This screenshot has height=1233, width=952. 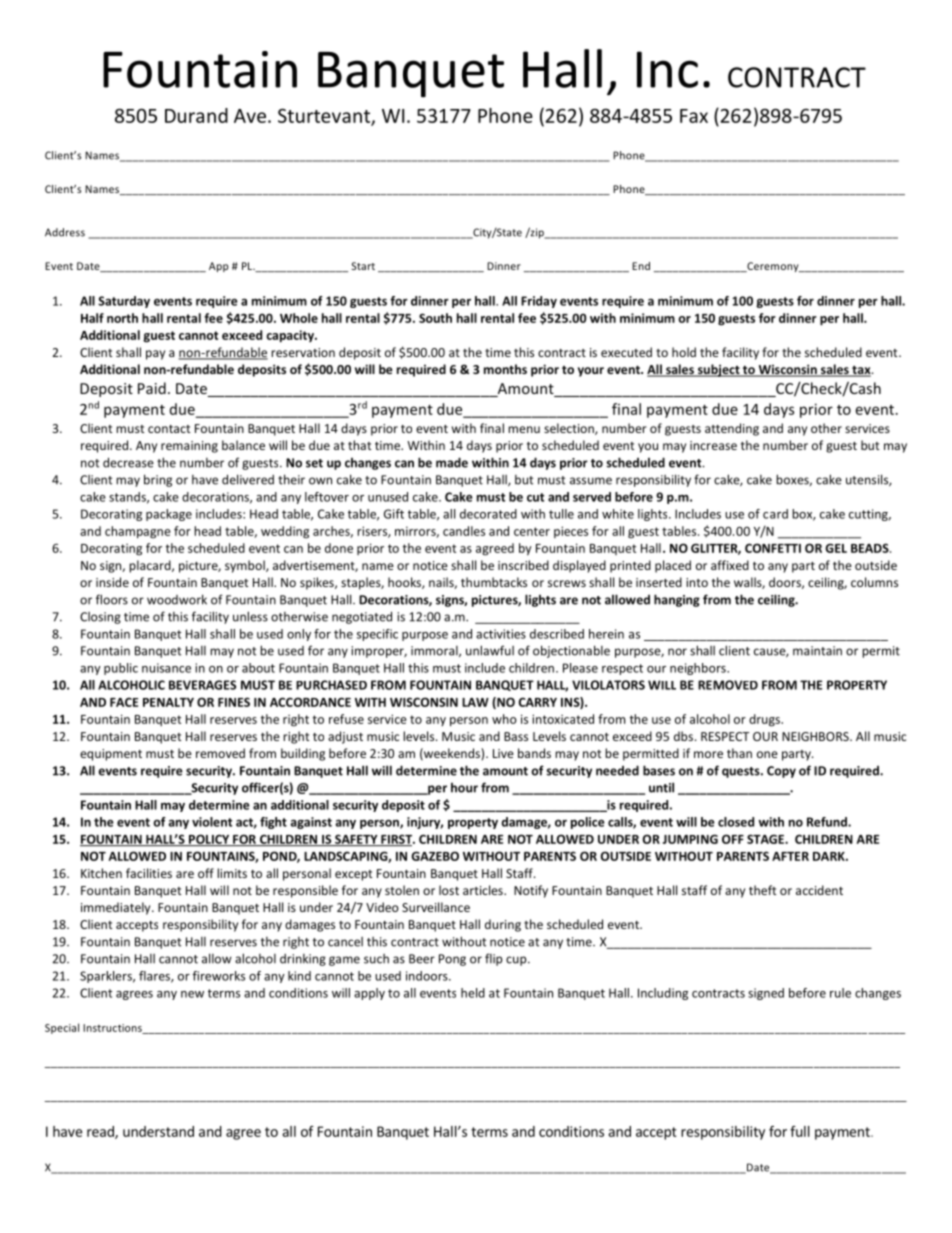 I want to click on maintain, so click(x=817, y=651).
